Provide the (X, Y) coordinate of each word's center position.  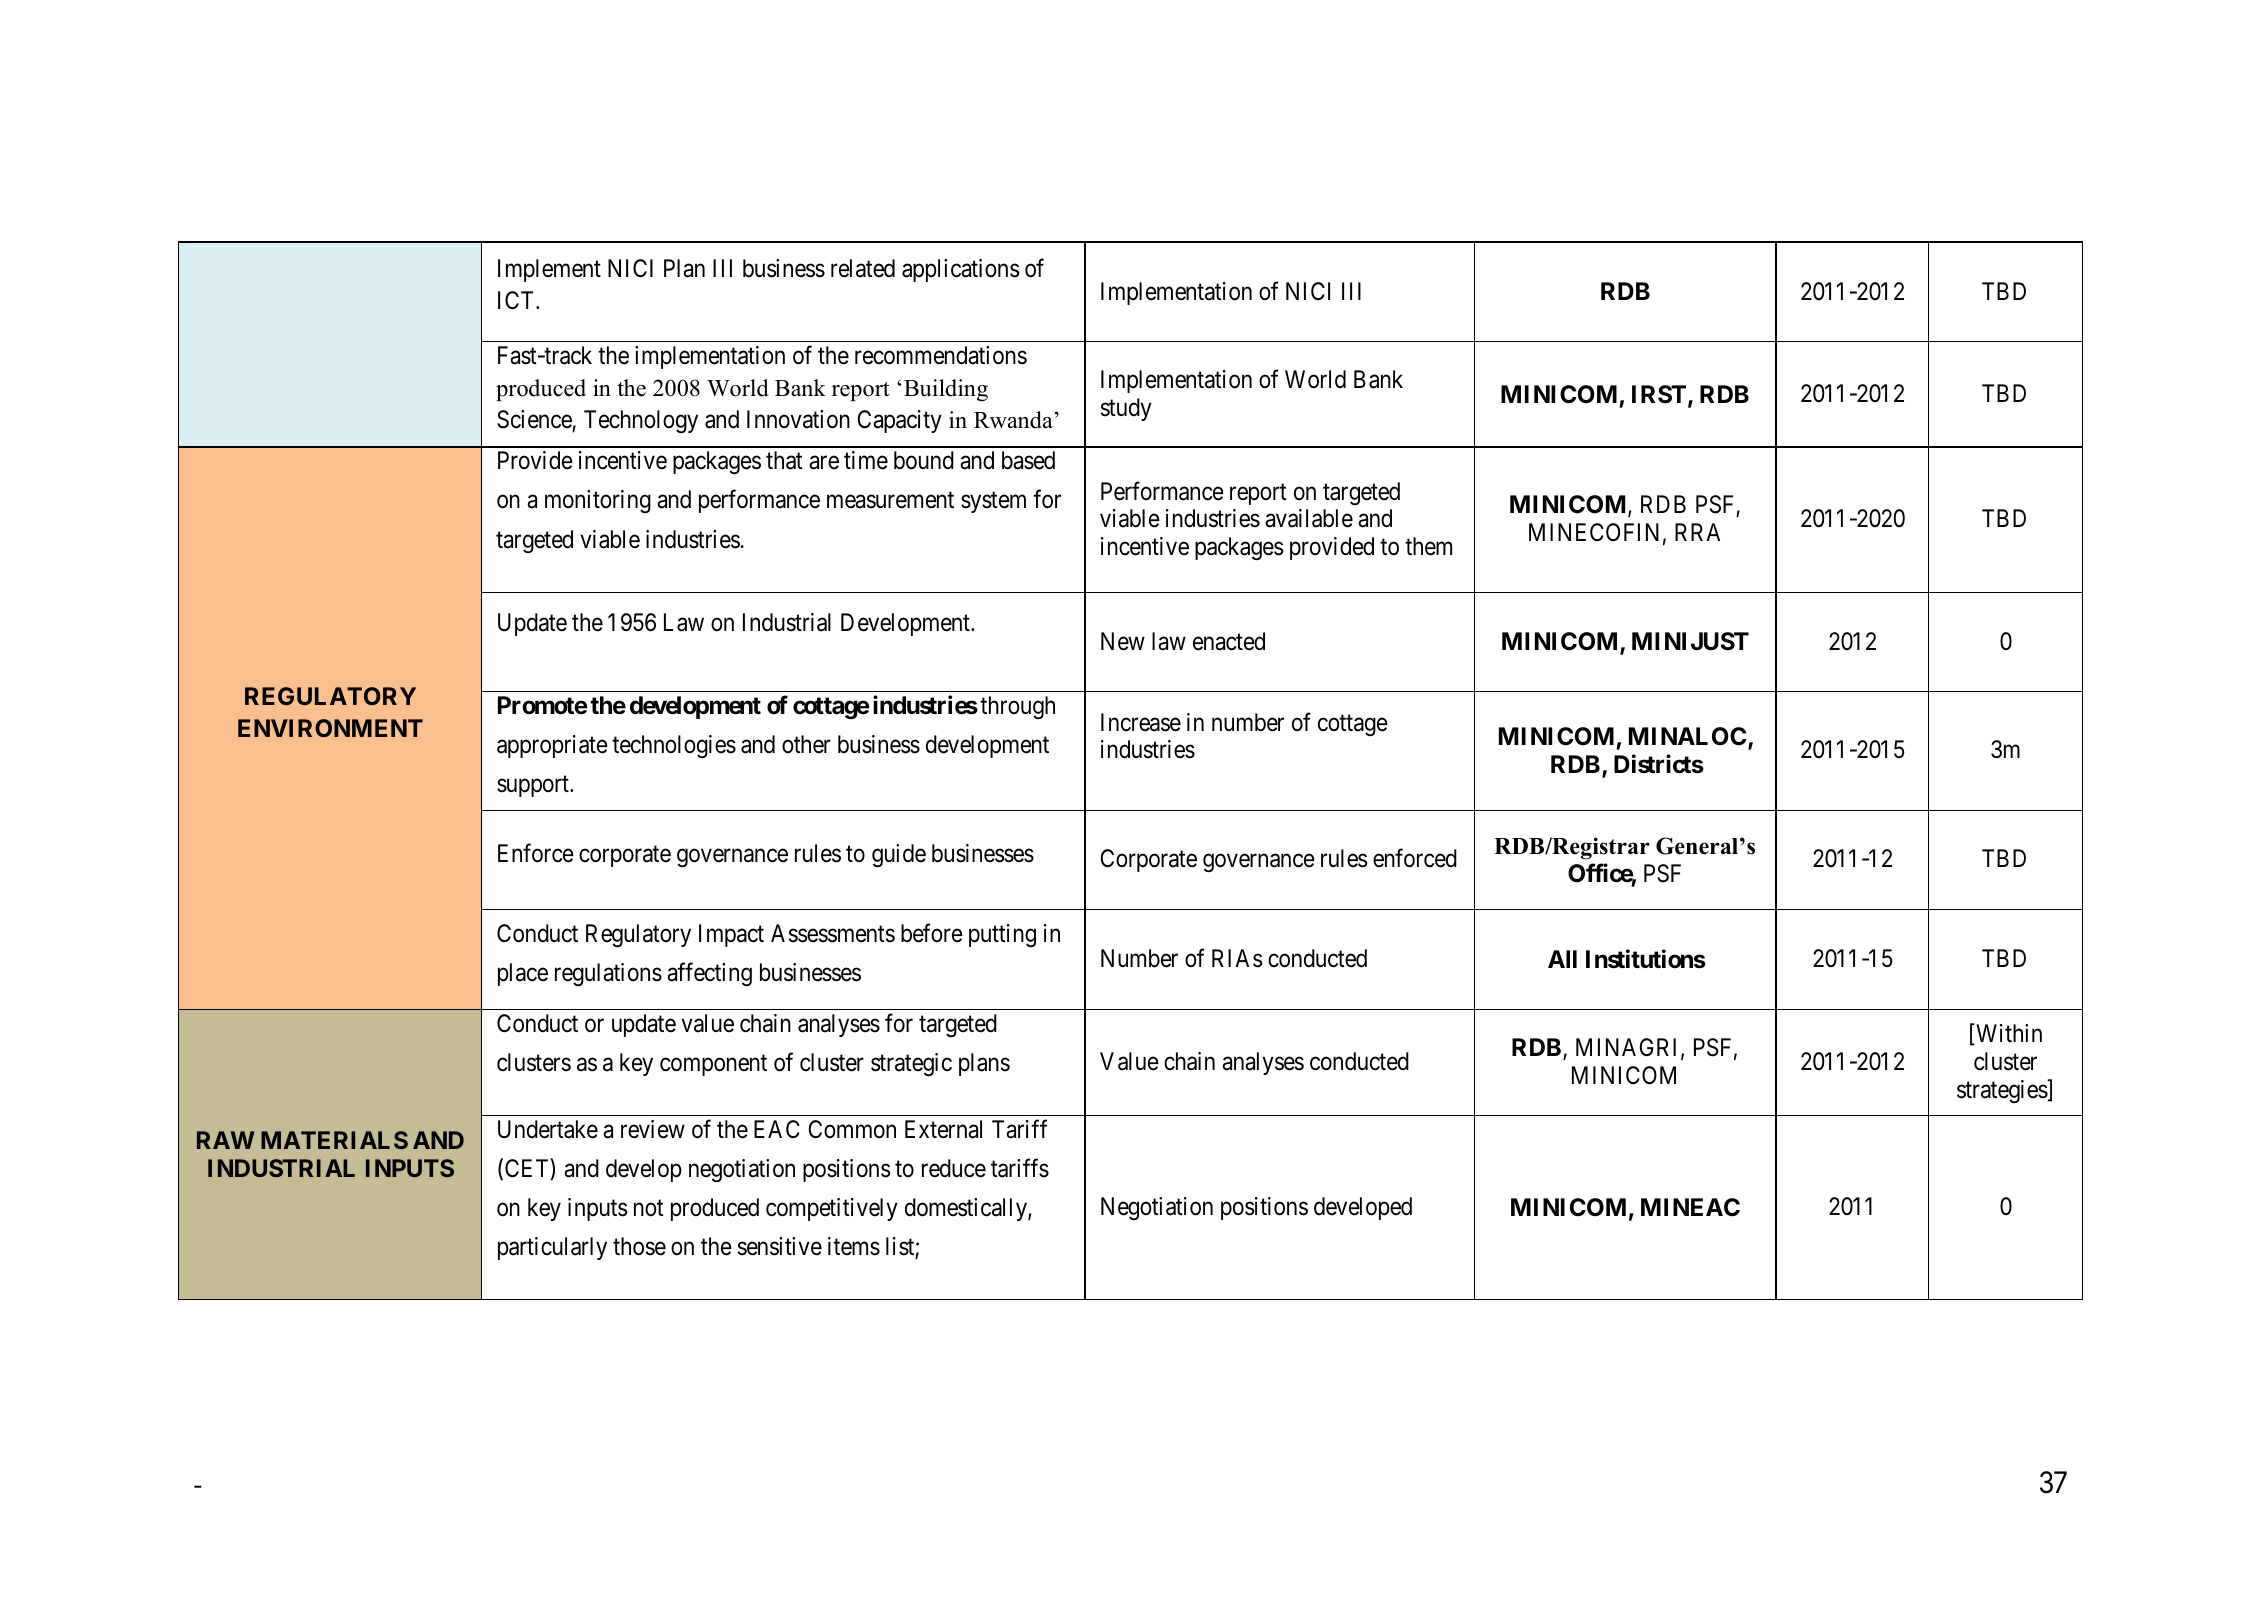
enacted (1229, 641)
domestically (967, 1209)
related (863, 268)
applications (960, 270)
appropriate (552, 746)
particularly (552, 1248)
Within (2008, 1034)
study (1126, 409)
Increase (1141, 722)
